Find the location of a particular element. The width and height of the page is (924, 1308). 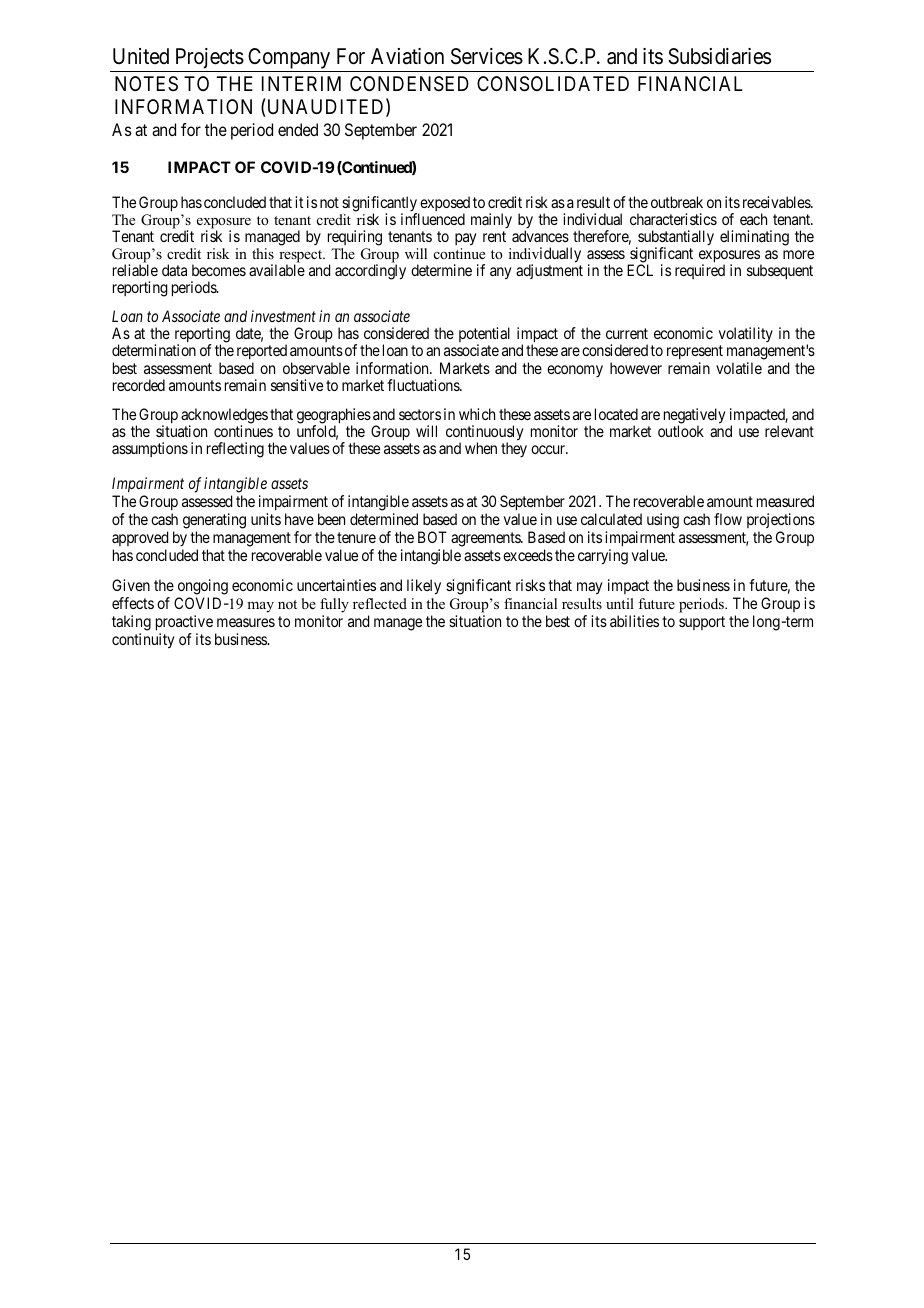

acknowledges is located at coordinates (224, 417).
